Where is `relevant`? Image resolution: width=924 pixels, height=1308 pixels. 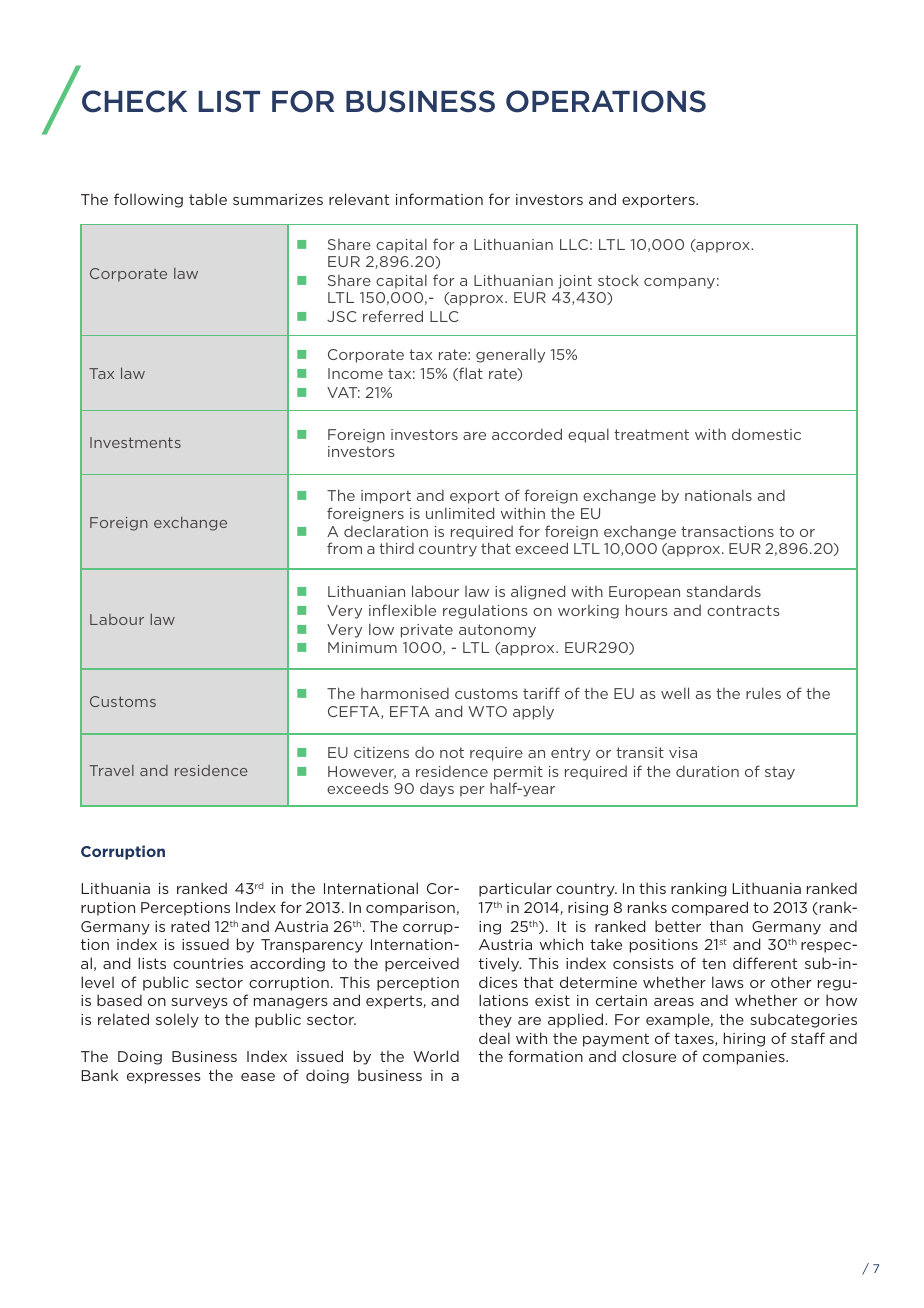 relevant is located at coordinates (359, 199).
